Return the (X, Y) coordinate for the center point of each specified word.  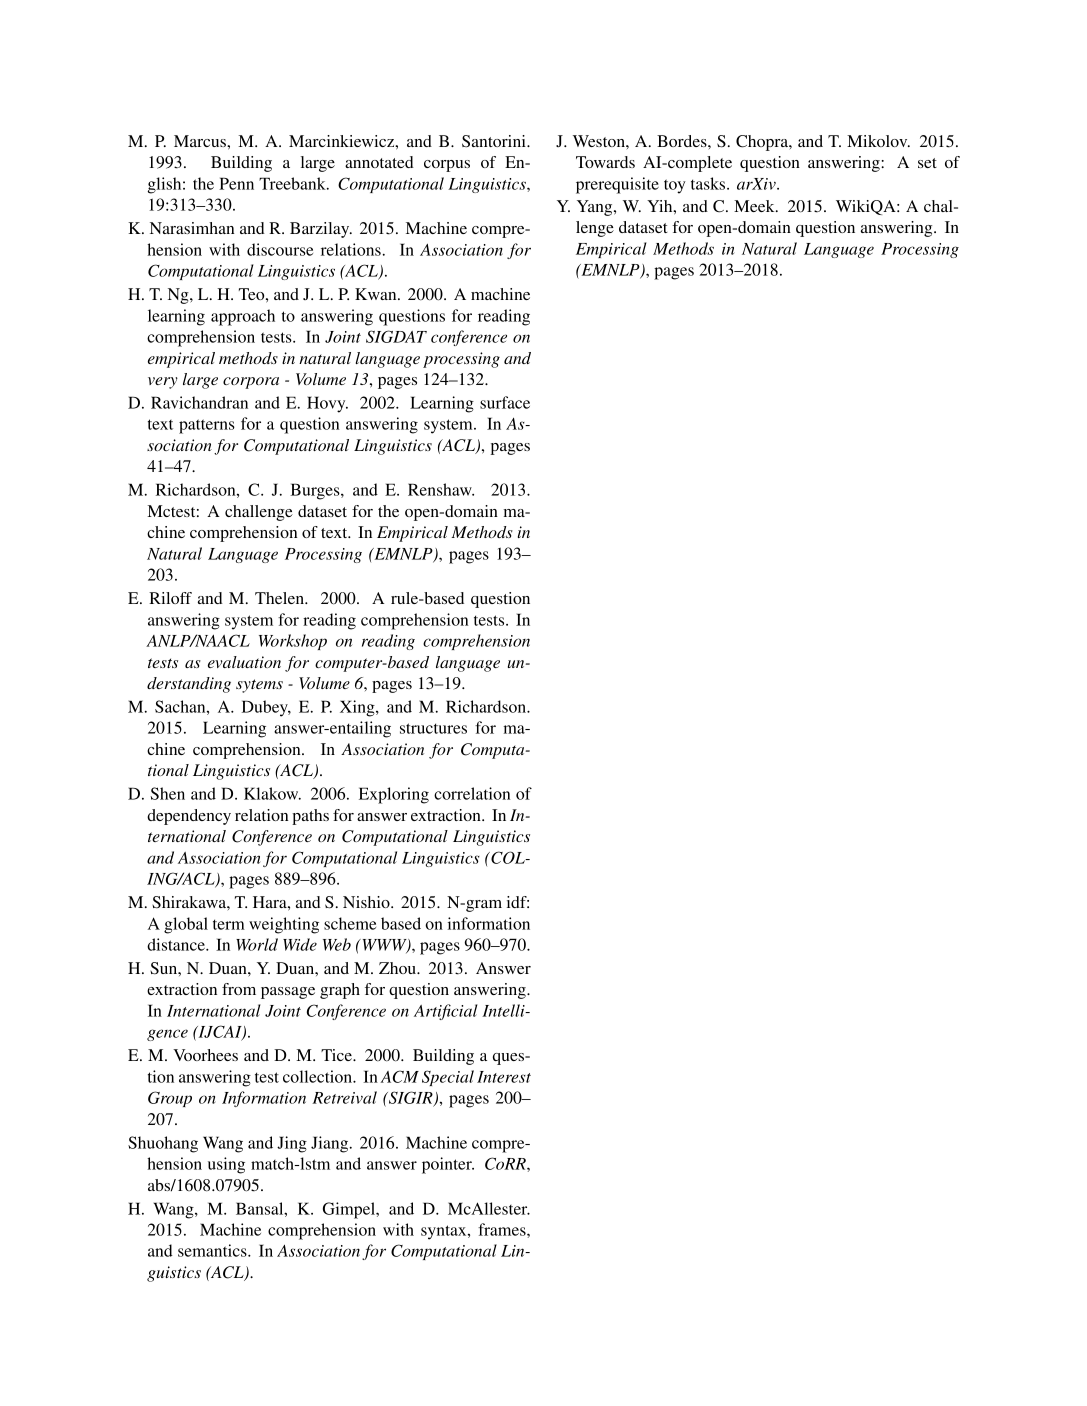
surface (505, 402)
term (229, 924)
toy (675, 186)
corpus (447, 166)
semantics (213, 1250)
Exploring (394, 795)
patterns (207, 426)
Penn (236, 183)
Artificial (446, 1012)
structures (433, 728)
